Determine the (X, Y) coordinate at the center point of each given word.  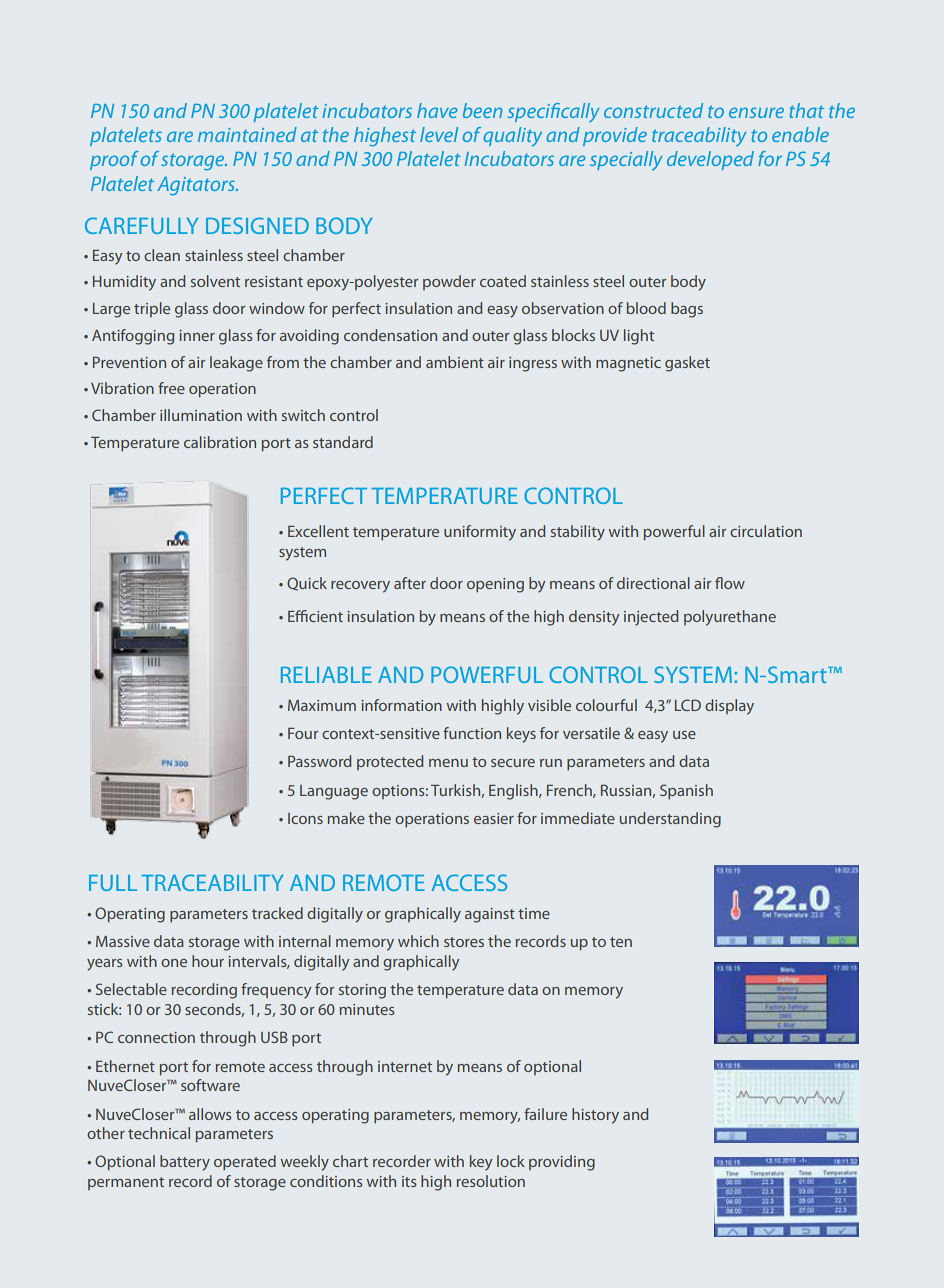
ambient (455, 362)
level (439, 134)
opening (495, 585)
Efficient (315, 616)
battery (185, 1163)
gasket (687, 364)
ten (621, 942)
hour (208, 961)
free (171, 388)
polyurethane (730, 618)
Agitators (197, 186)
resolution (491, 1181)
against (490, 915)
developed (710, 160)
